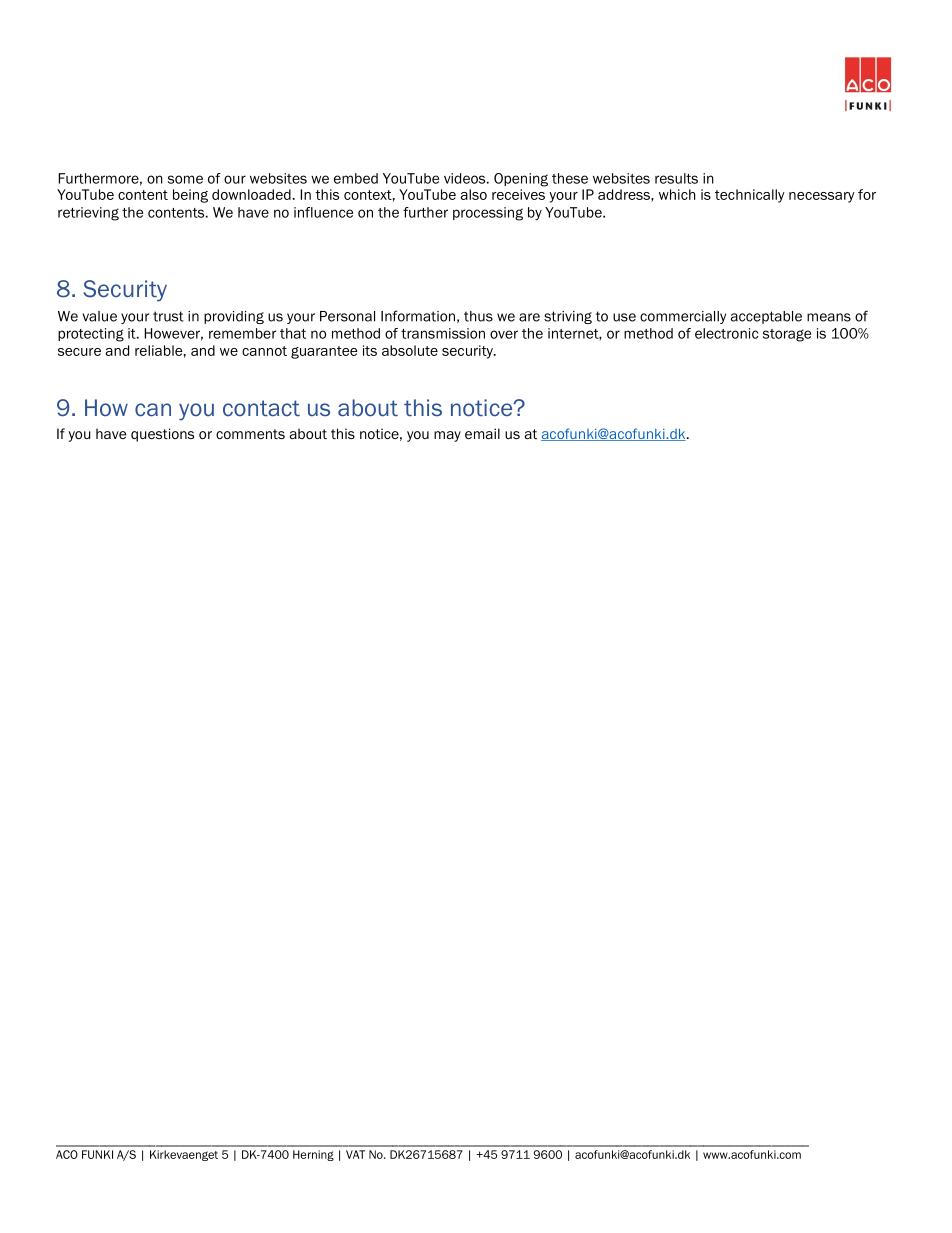  What do you see at coordinates (447, 436) in the screenshot?
I see `may` at bounding box center [447, 436].
